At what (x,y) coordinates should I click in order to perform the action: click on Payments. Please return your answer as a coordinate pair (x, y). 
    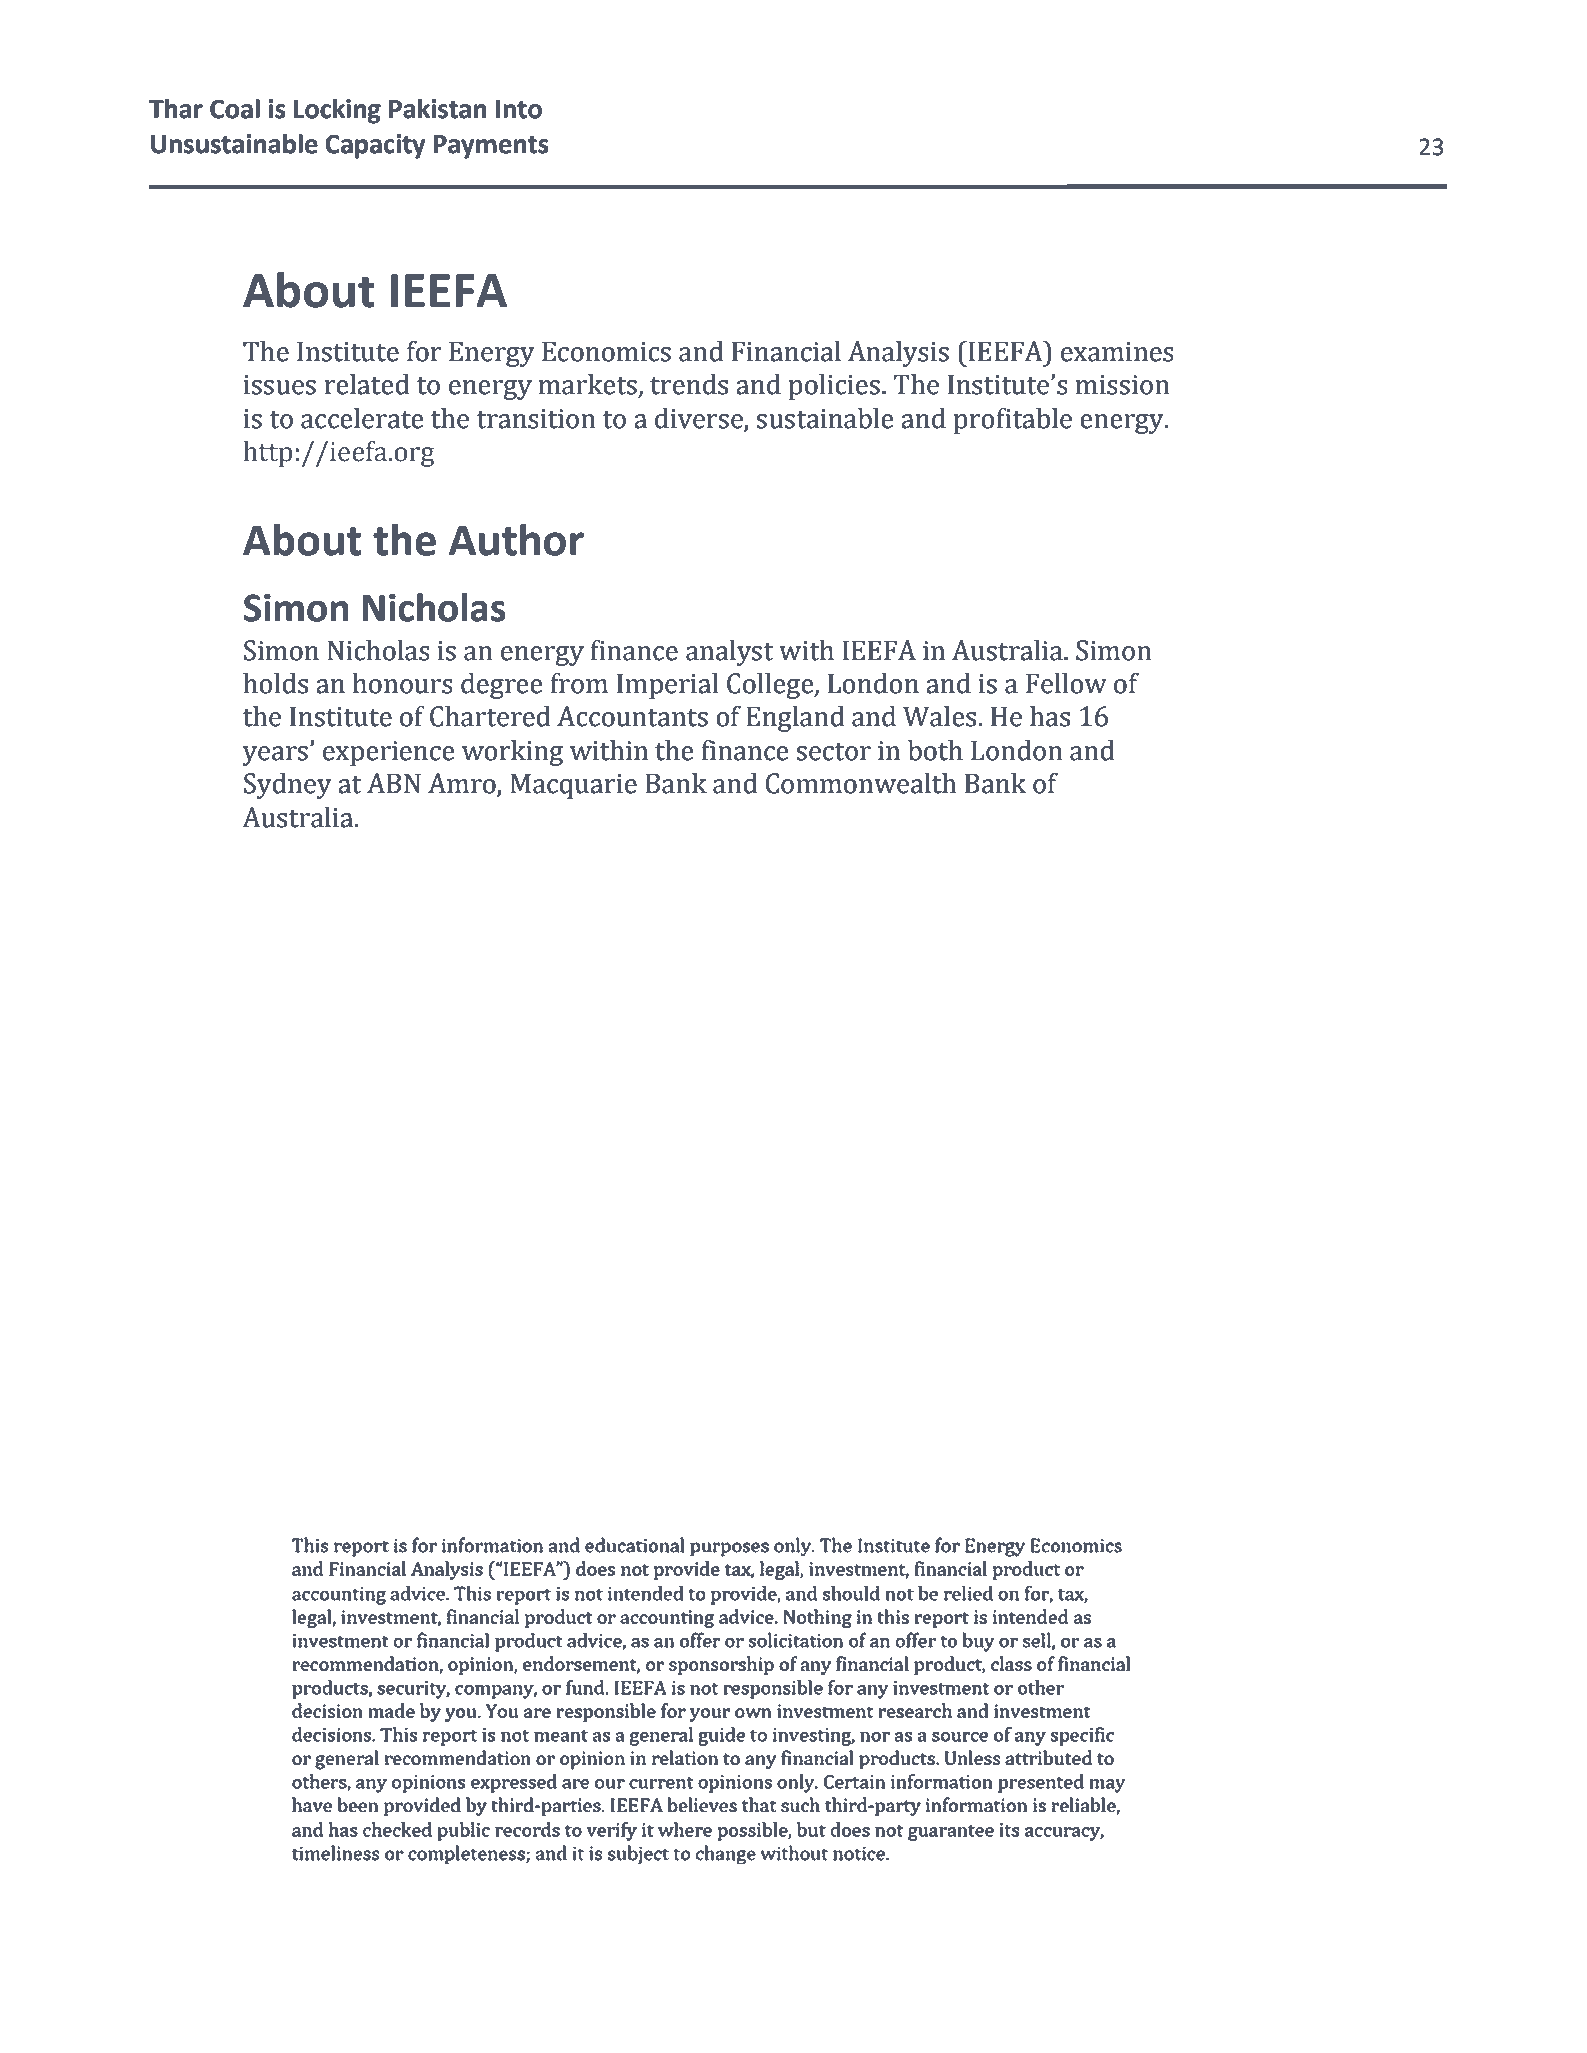
    Looking at the image, I should click on (491, 147).
